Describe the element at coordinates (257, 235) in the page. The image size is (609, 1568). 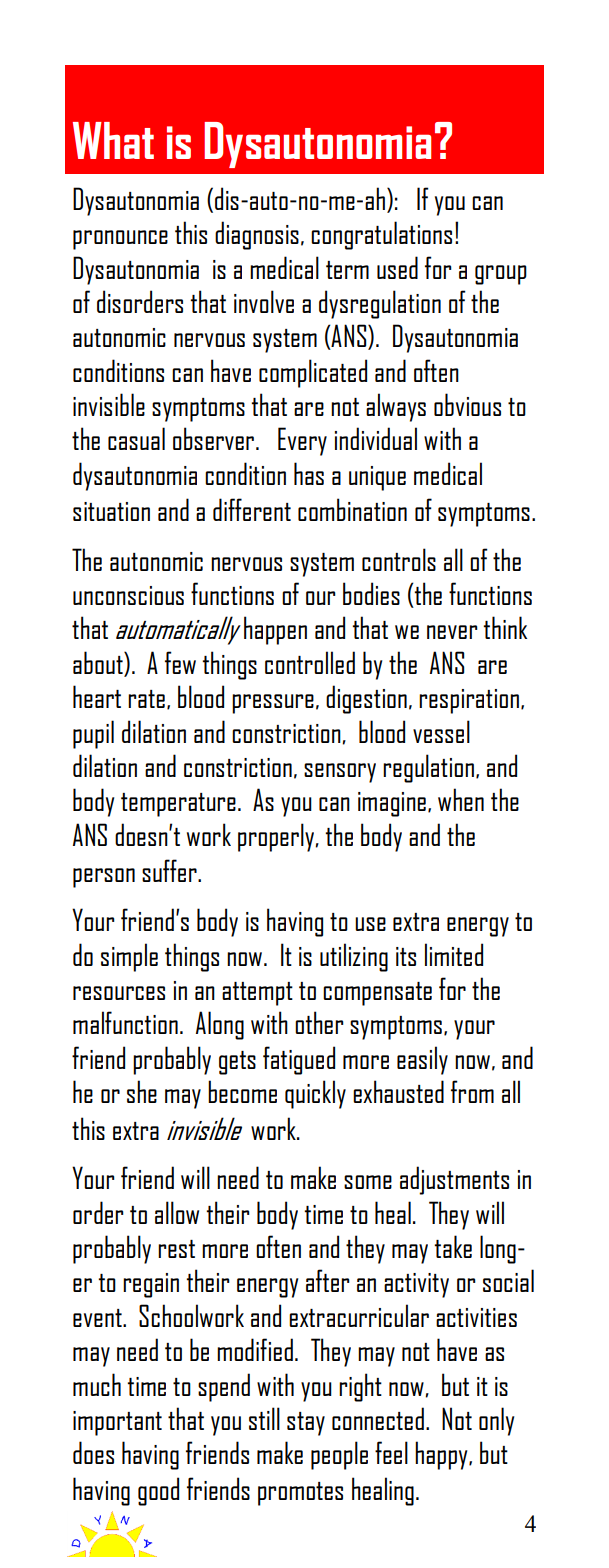
I see `diagnosis` at that location.
